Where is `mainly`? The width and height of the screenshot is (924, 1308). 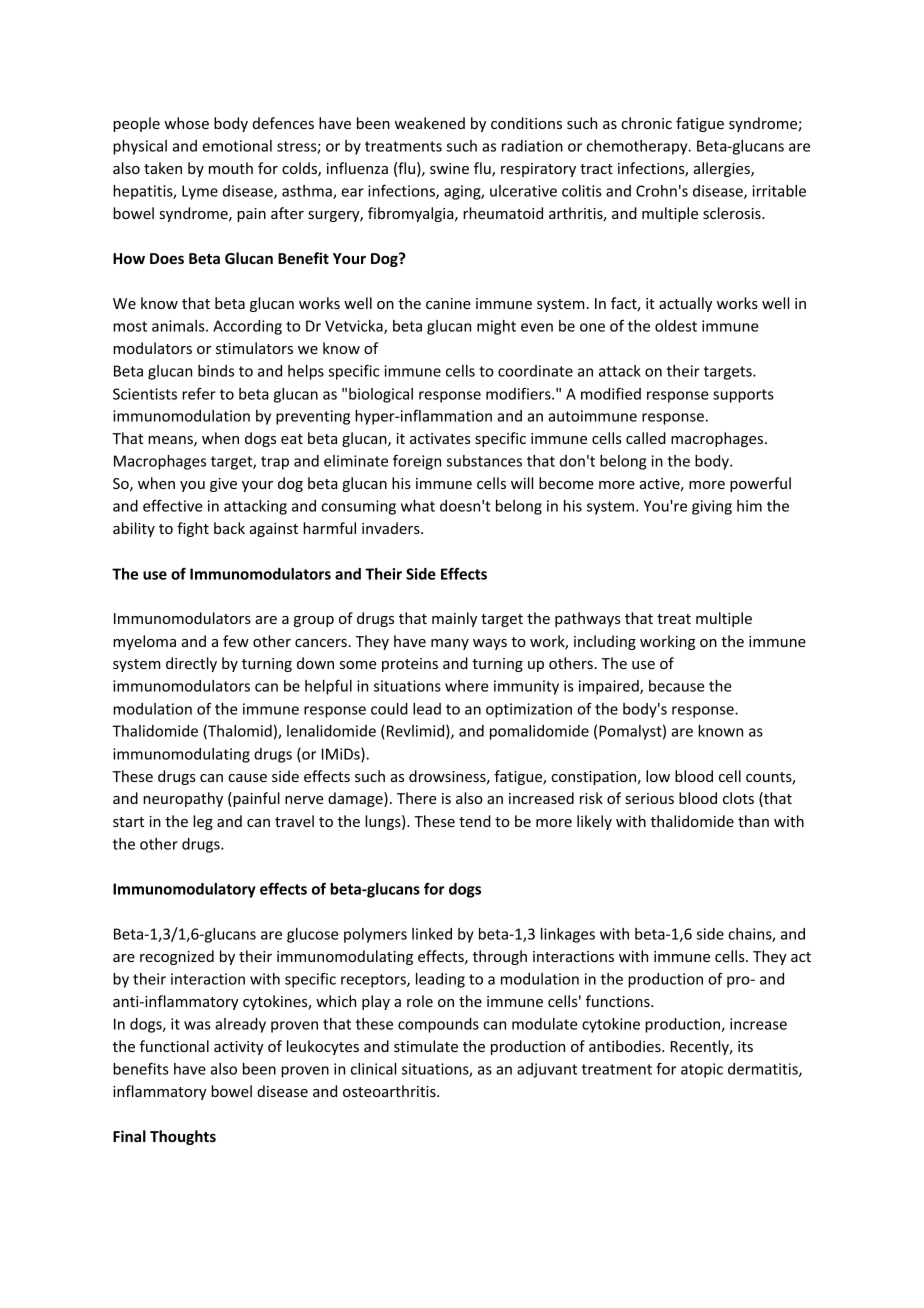
mainly is located at coordinates (454, 619).
